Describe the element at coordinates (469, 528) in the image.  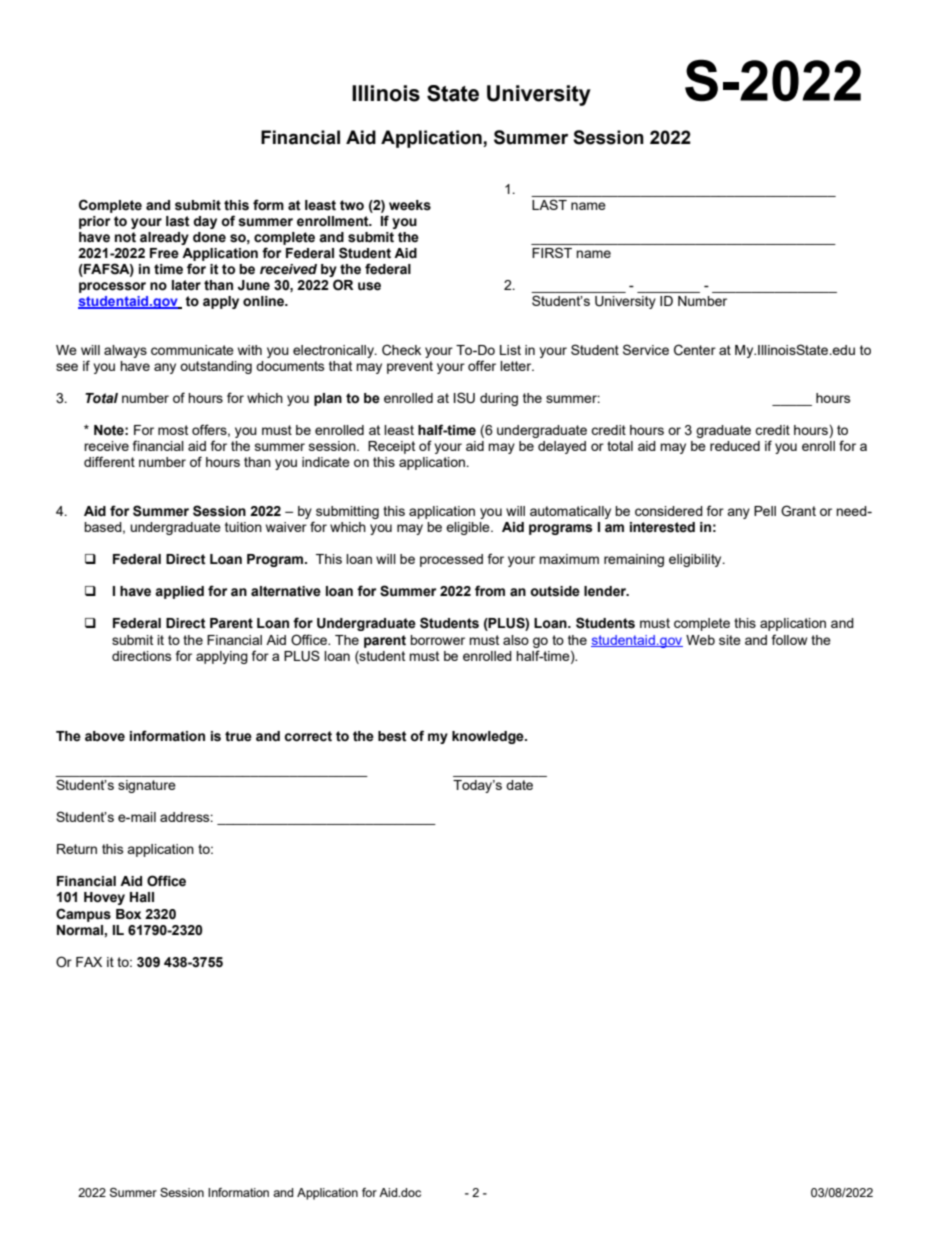
I see `eligible` at that location.
